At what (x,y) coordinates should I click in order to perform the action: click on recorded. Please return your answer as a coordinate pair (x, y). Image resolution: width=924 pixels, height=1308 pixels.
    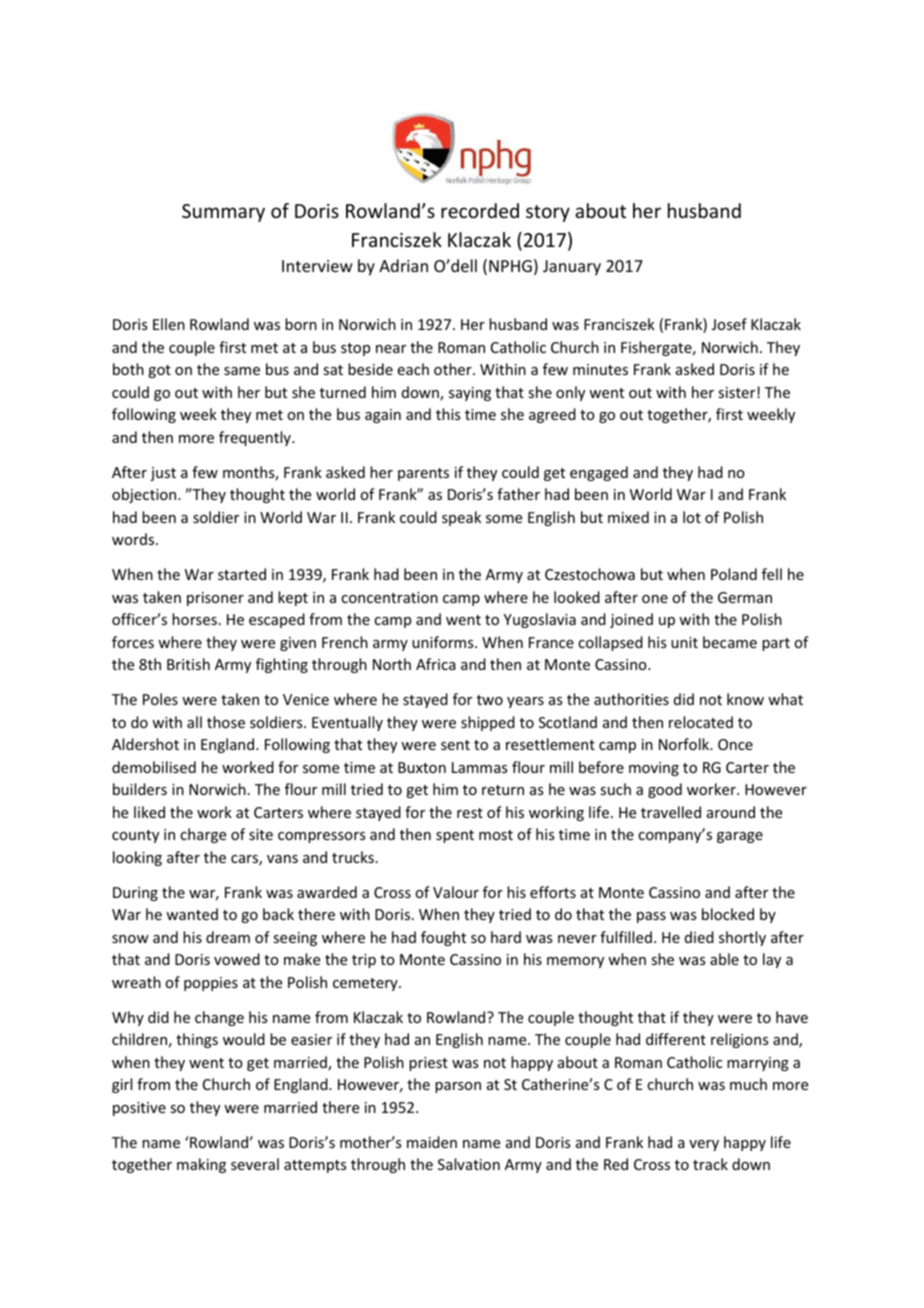
    Looking at the image, I should click on (480, 210).
